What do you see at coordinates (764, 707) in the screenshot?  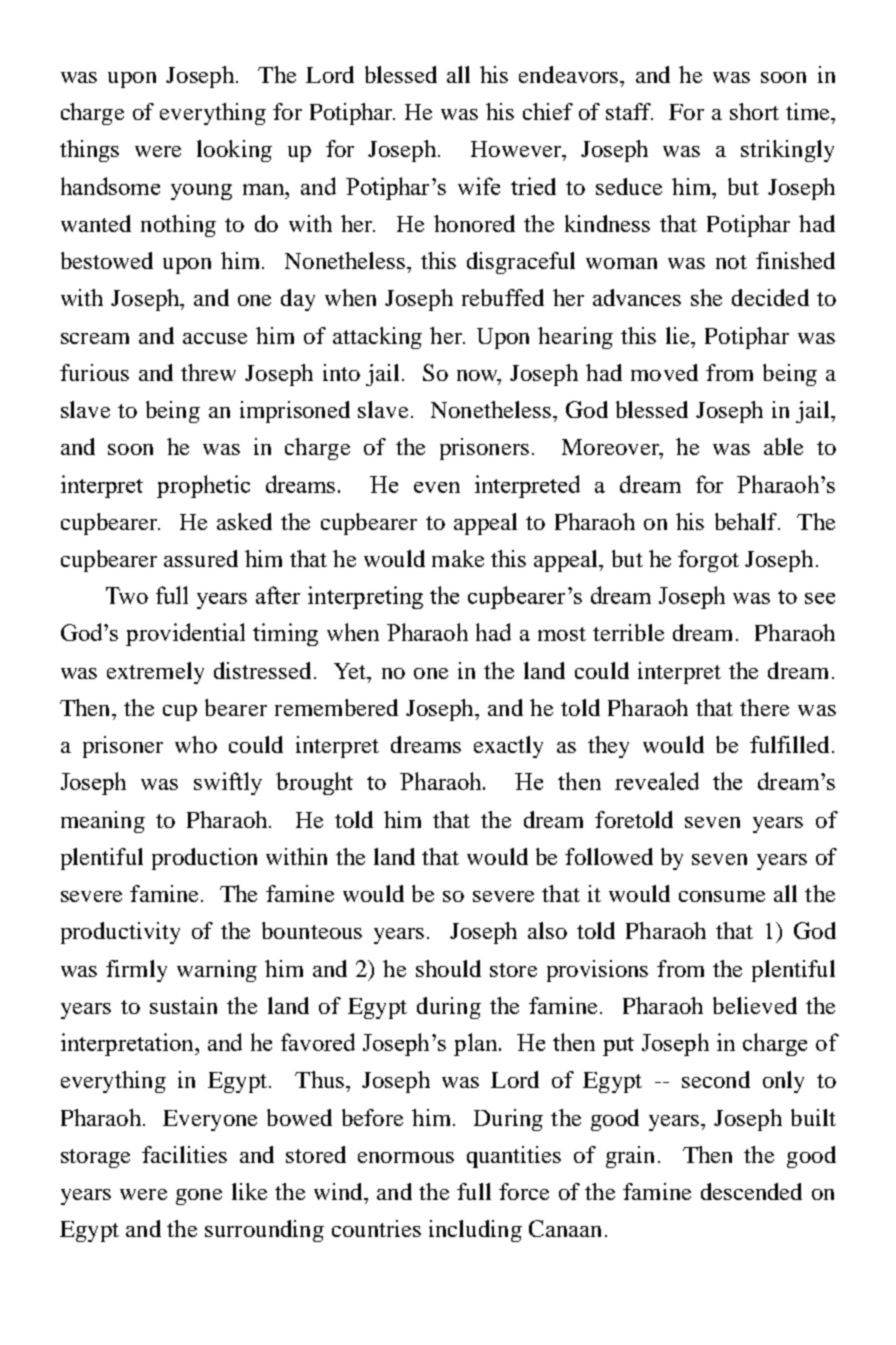 I see `there` at bounding box center [764, 707].
